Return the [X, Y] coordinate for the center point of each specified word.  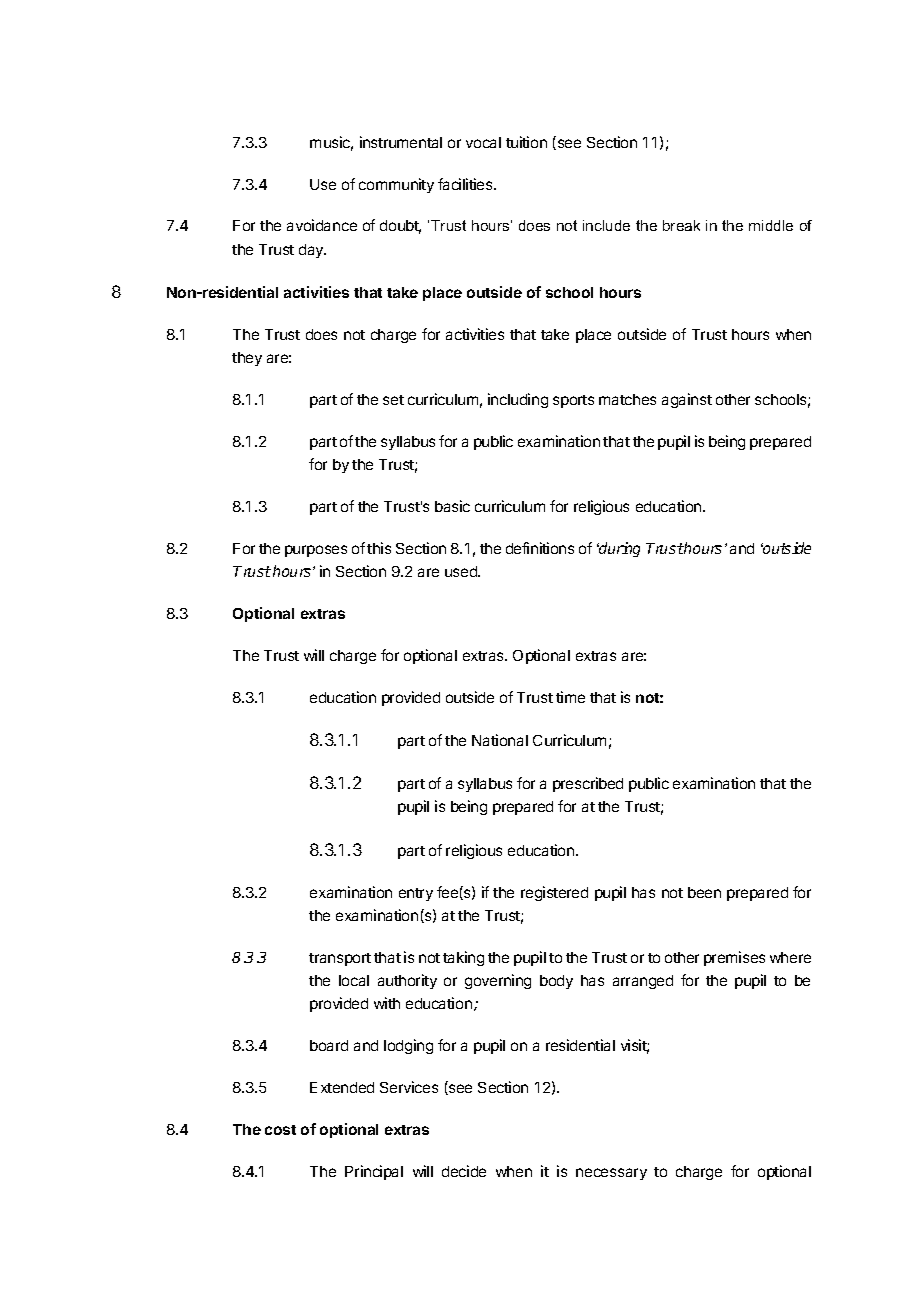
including [518, 400]
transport [340, 959]
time [570, 697]
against [687, 400]
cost [280, 1130]
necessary [611, 1174]
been [704, 892]
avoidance [322, 225]
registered [554, 893]
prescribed [588, 784]
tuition [526, 142]
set [393, 400]
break [681, 225]
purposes [316, 551]
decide [464, 1171]
